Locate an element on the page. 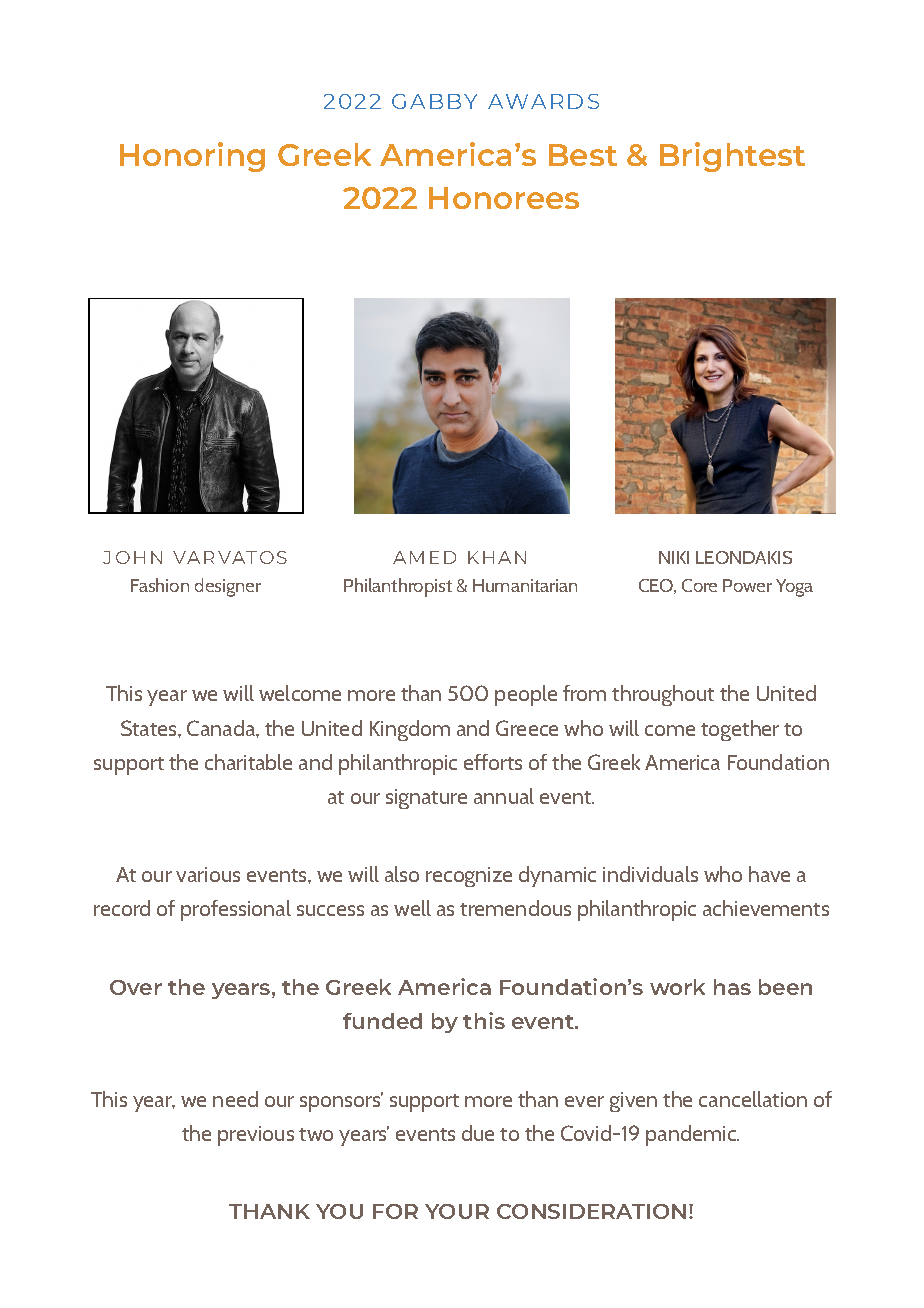  achievements is located at coordinates (766, 908).
